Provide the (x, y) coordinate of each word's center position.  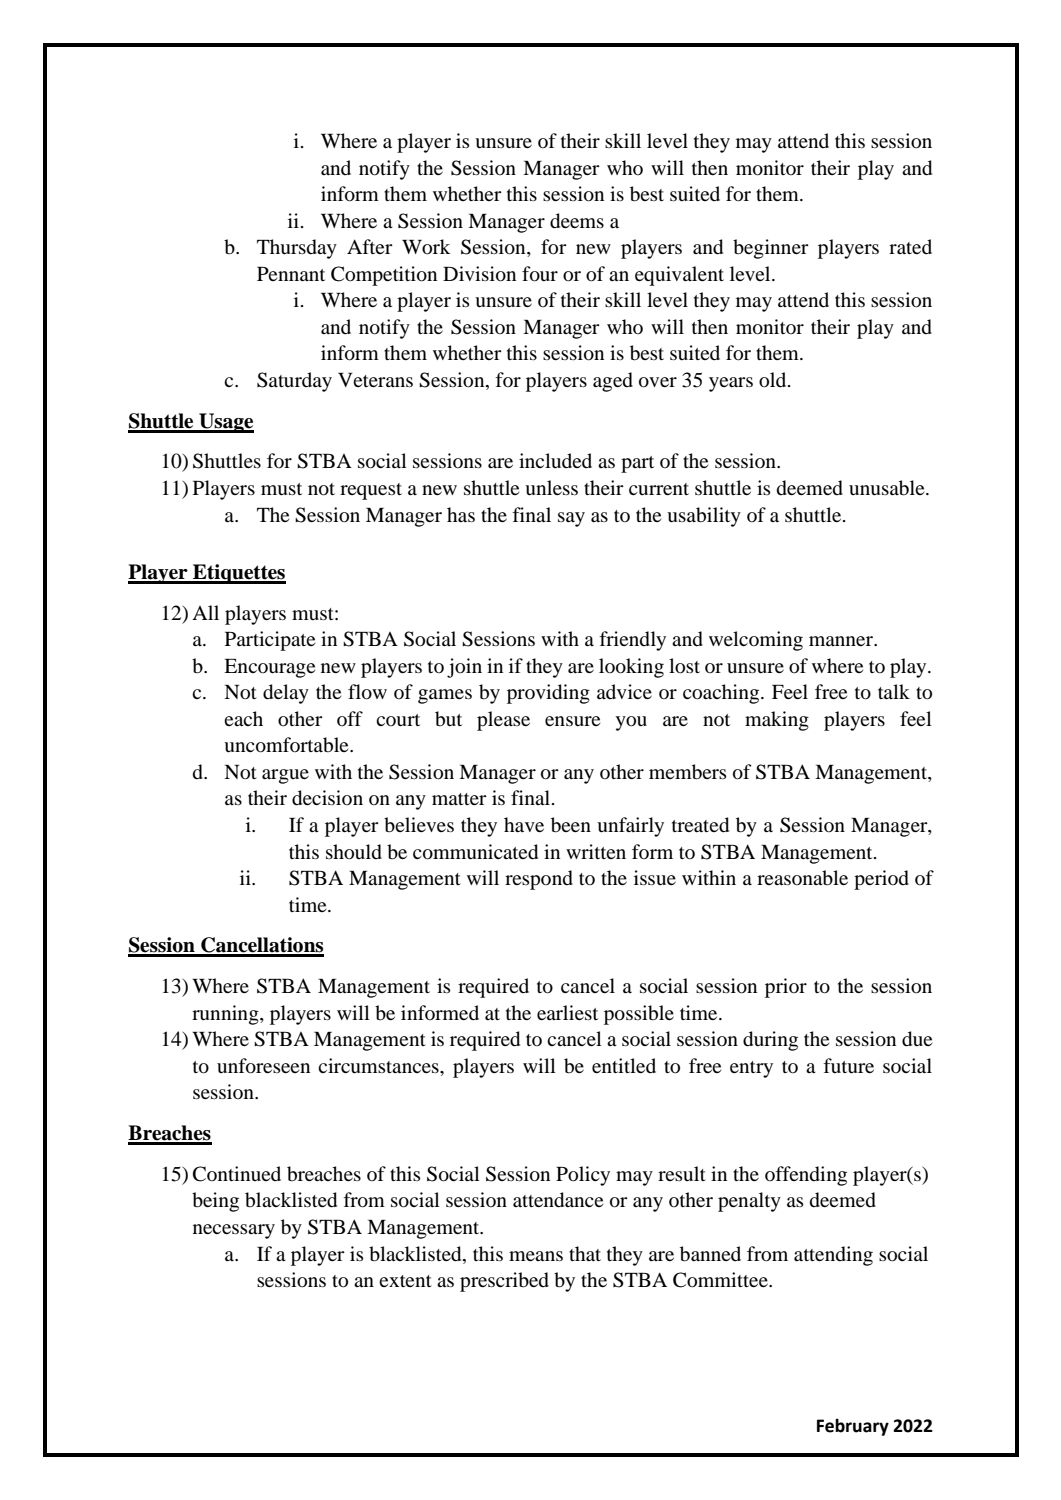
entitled (624, 1065)
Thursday (297, 249)
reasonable (802, 878)
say (571, 519)
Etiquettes (238, 574)
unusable (888, 488)
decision (327, 798)
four (540, 274)
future (848, 1066)
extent (405, 1281)
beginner (771, 249)
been (571, 825)
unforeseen (263, 1066)
